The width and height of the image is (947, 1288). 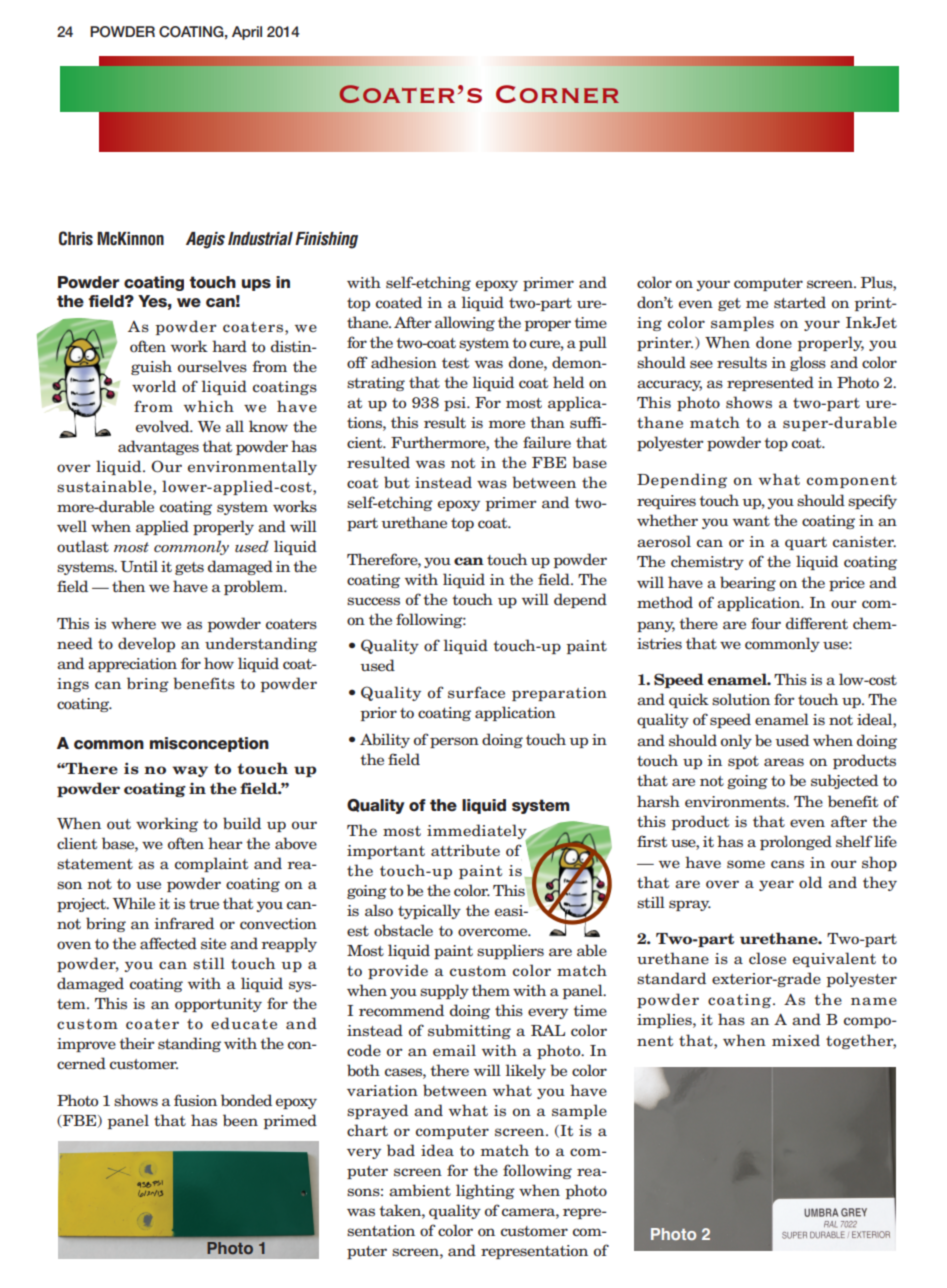 What do you see at coordinates (247, 33) in the image?
I see `April` at bounding box center [247, 33].
